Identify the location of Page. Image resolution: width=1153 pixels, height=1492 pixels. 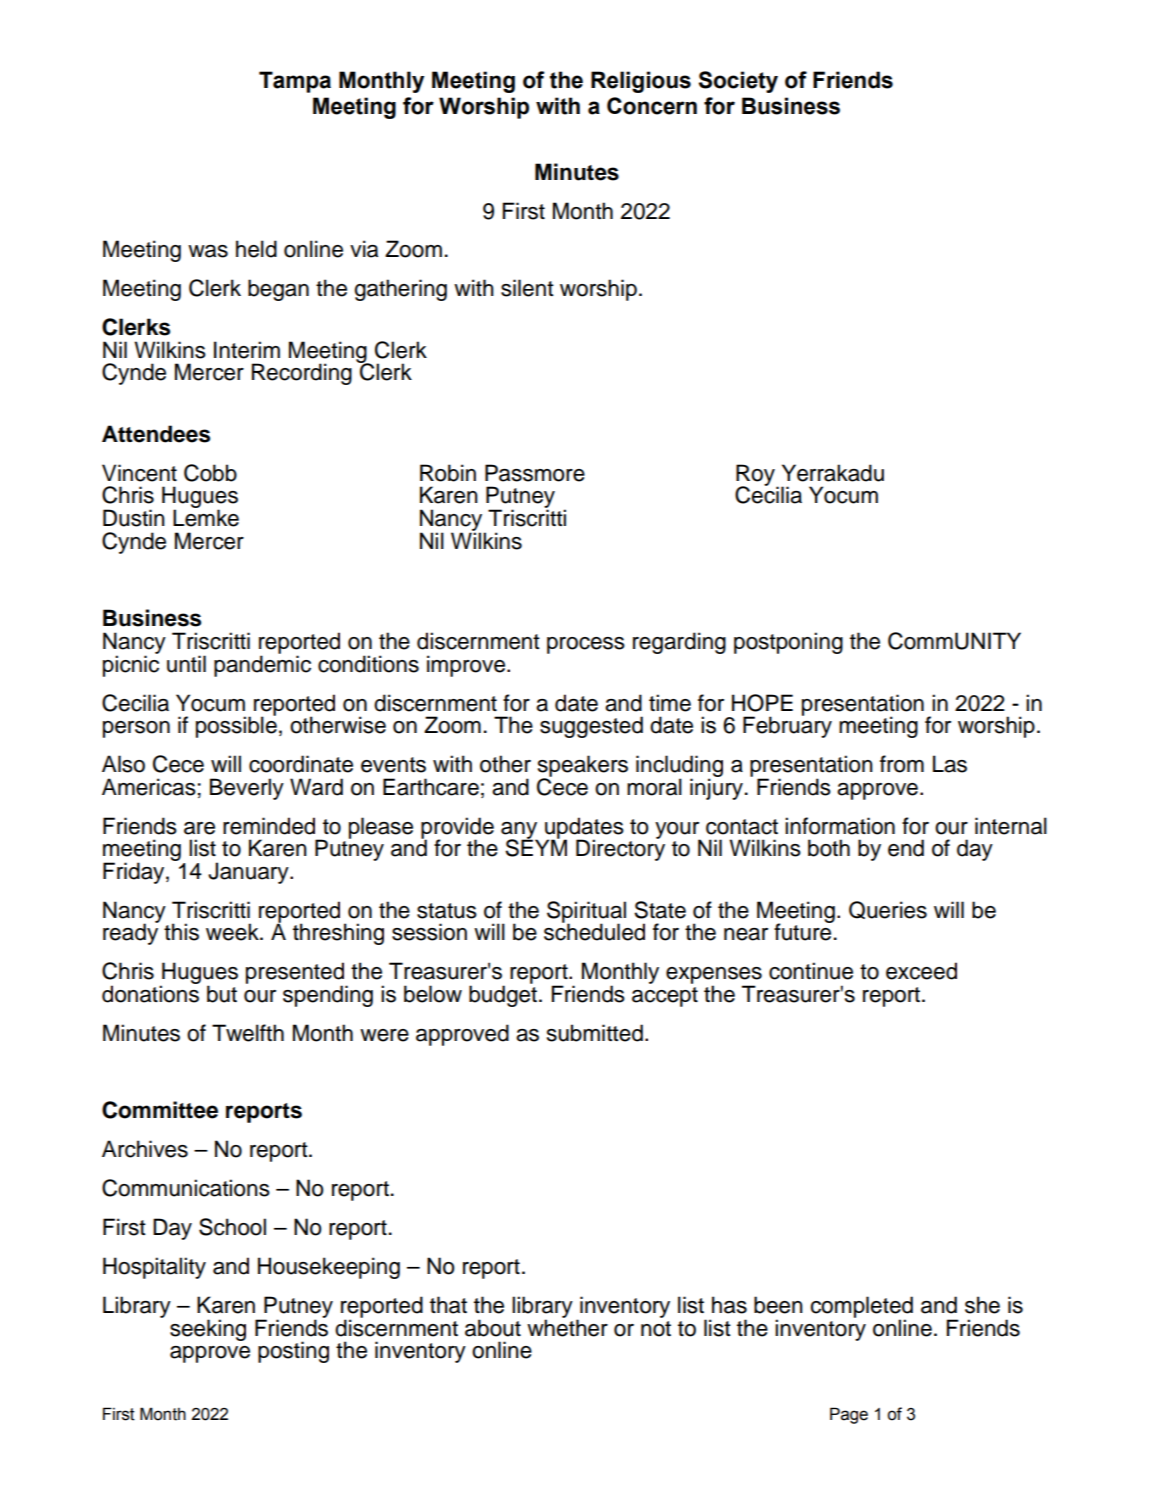
(849, 1415).
